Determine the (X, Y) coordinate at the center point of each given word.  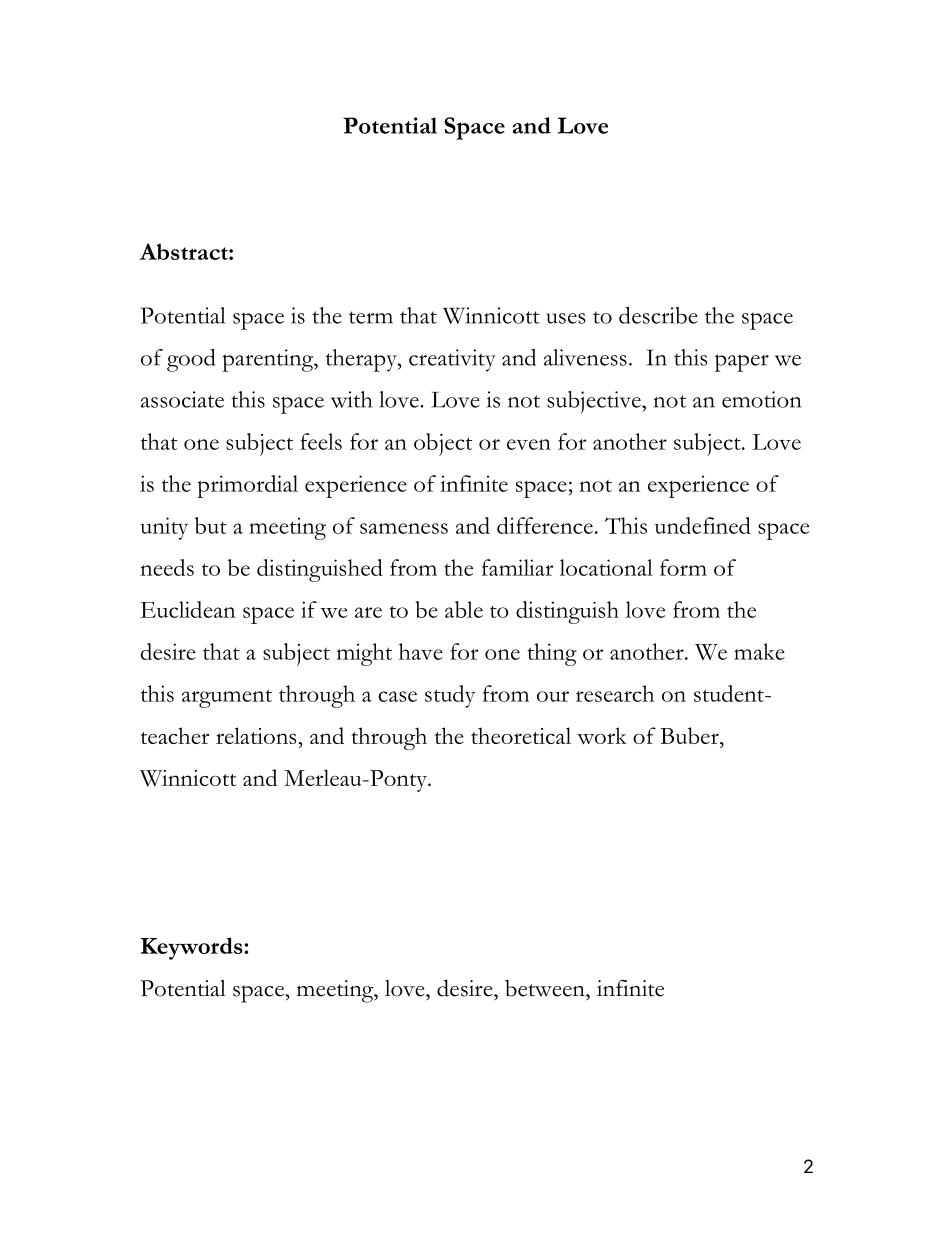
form (683, 567)
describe (658, 315)
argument (227, 698)
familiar (517, 567)
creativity (452, 360)
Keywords (192, 948)
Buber (690, 735)
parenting (269, 360)
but (211, 525)
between (546, 988)
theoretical (521, 735)
